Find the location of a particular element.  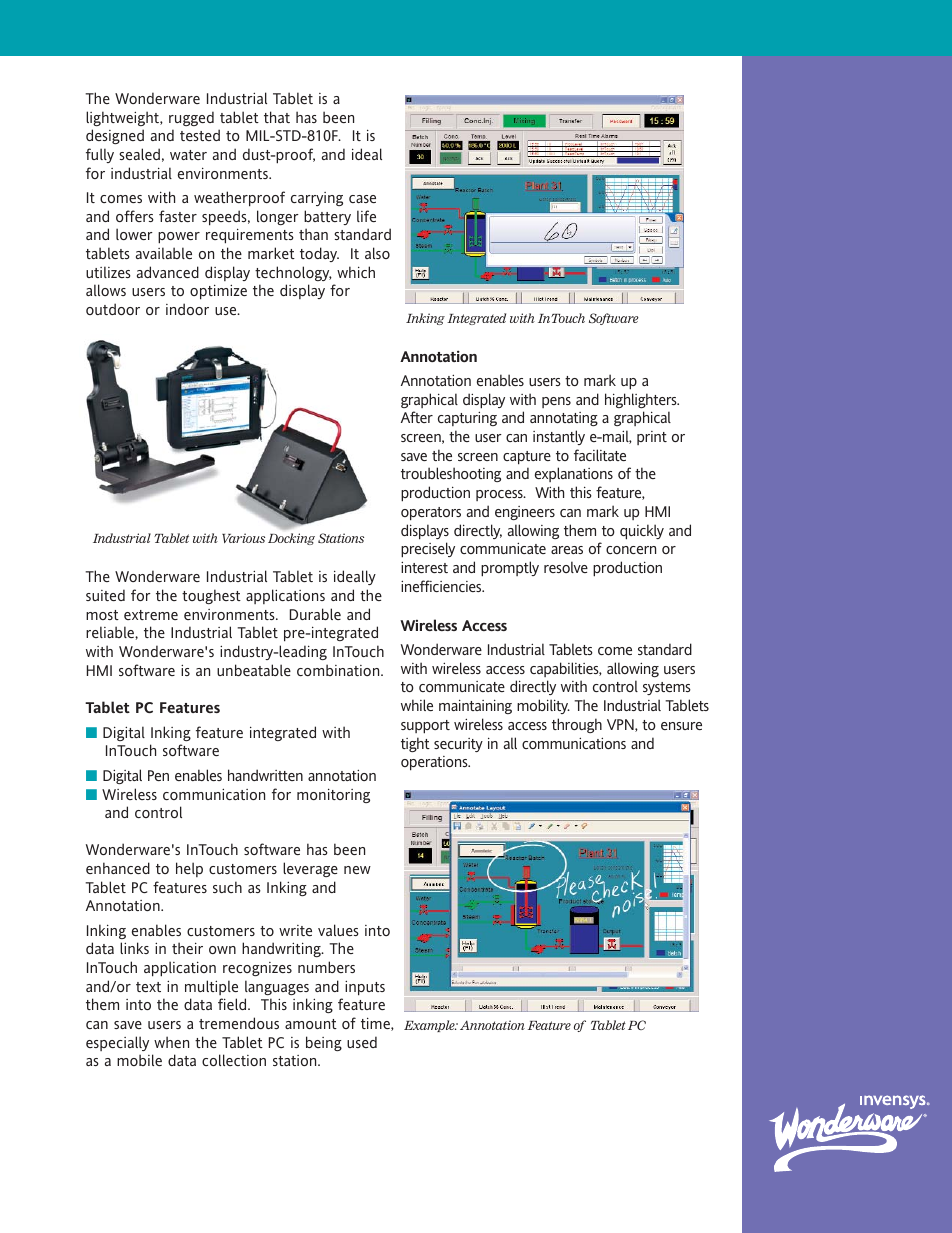

water is located at coordinates (188, 155).
